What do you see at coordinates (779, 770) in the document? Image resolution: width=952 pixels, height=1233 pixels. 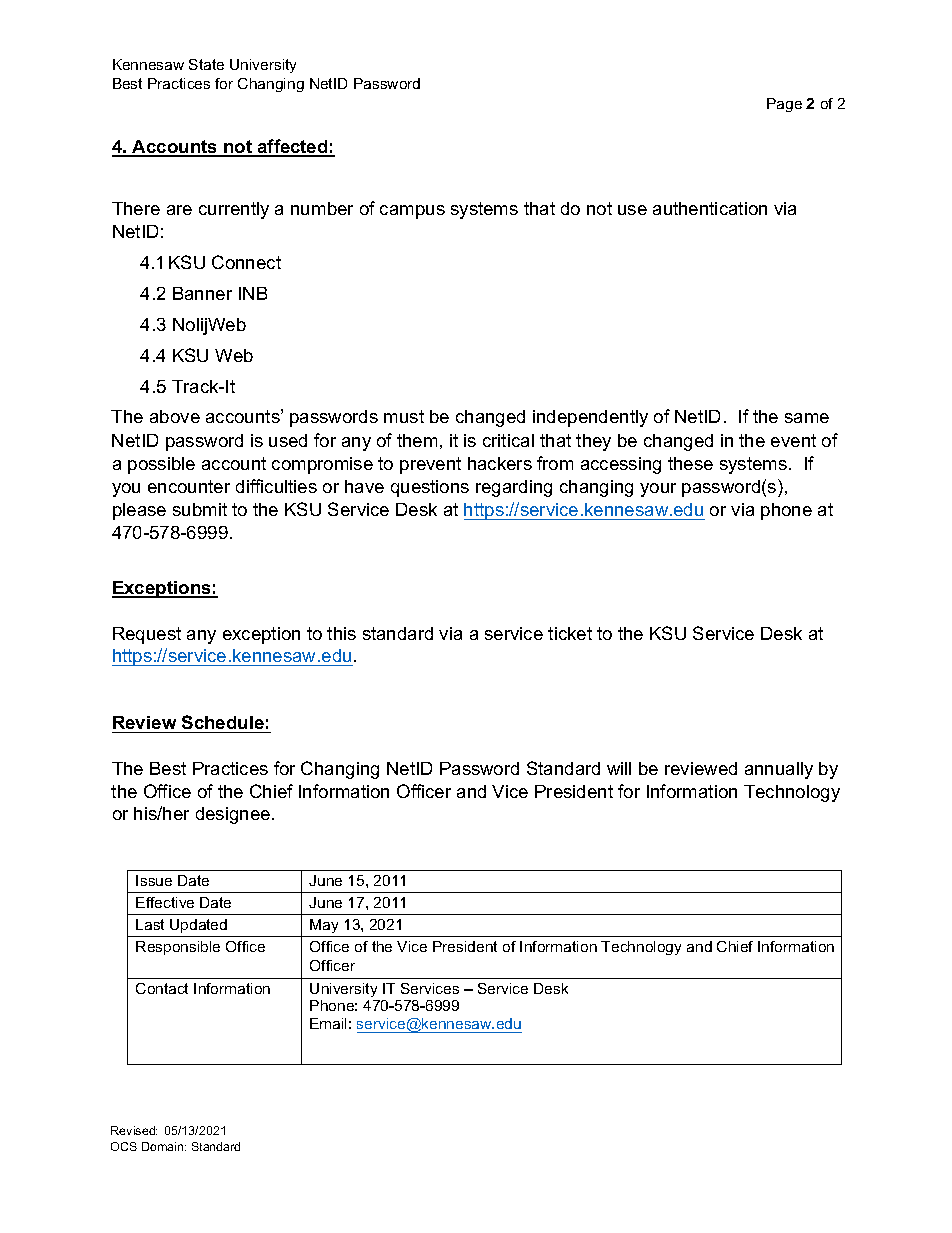 I see `annually` at bounding box center [779, 770].
